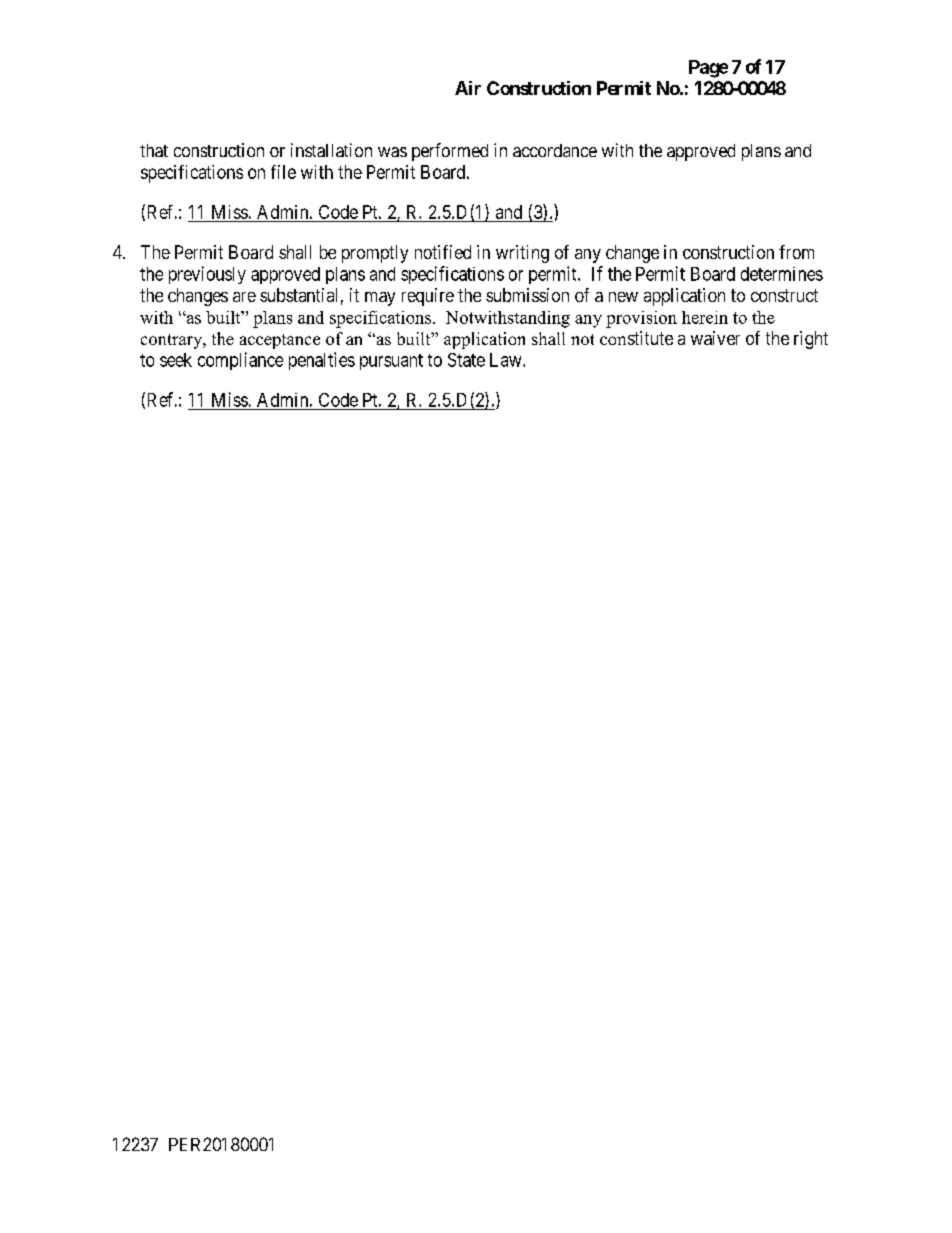  Describe the element at coordinates (450, 152) in the screenshot. I see `performed` at that location.
